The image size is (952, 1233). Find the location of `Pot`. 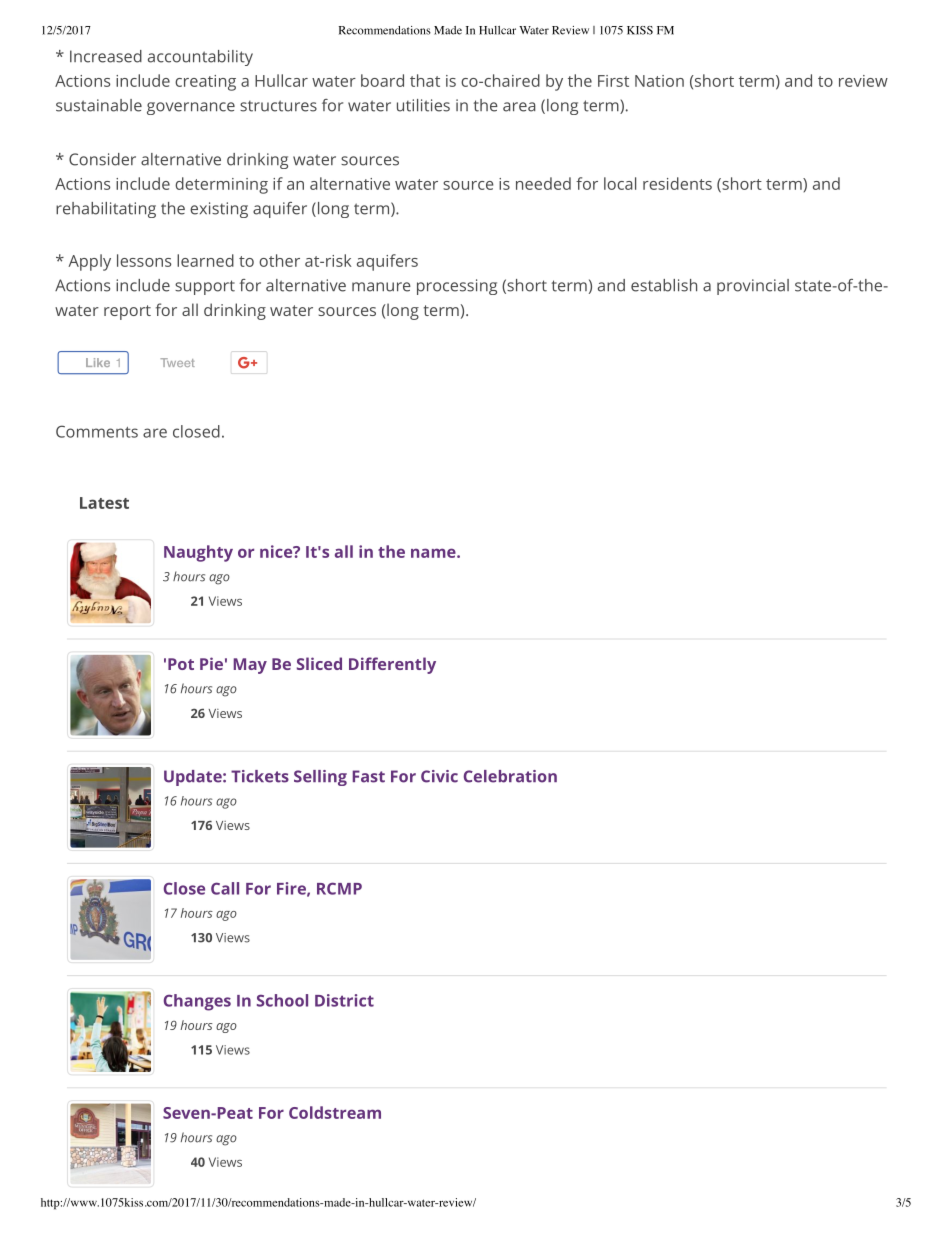

Pot is located at coordinates (181, 664).
